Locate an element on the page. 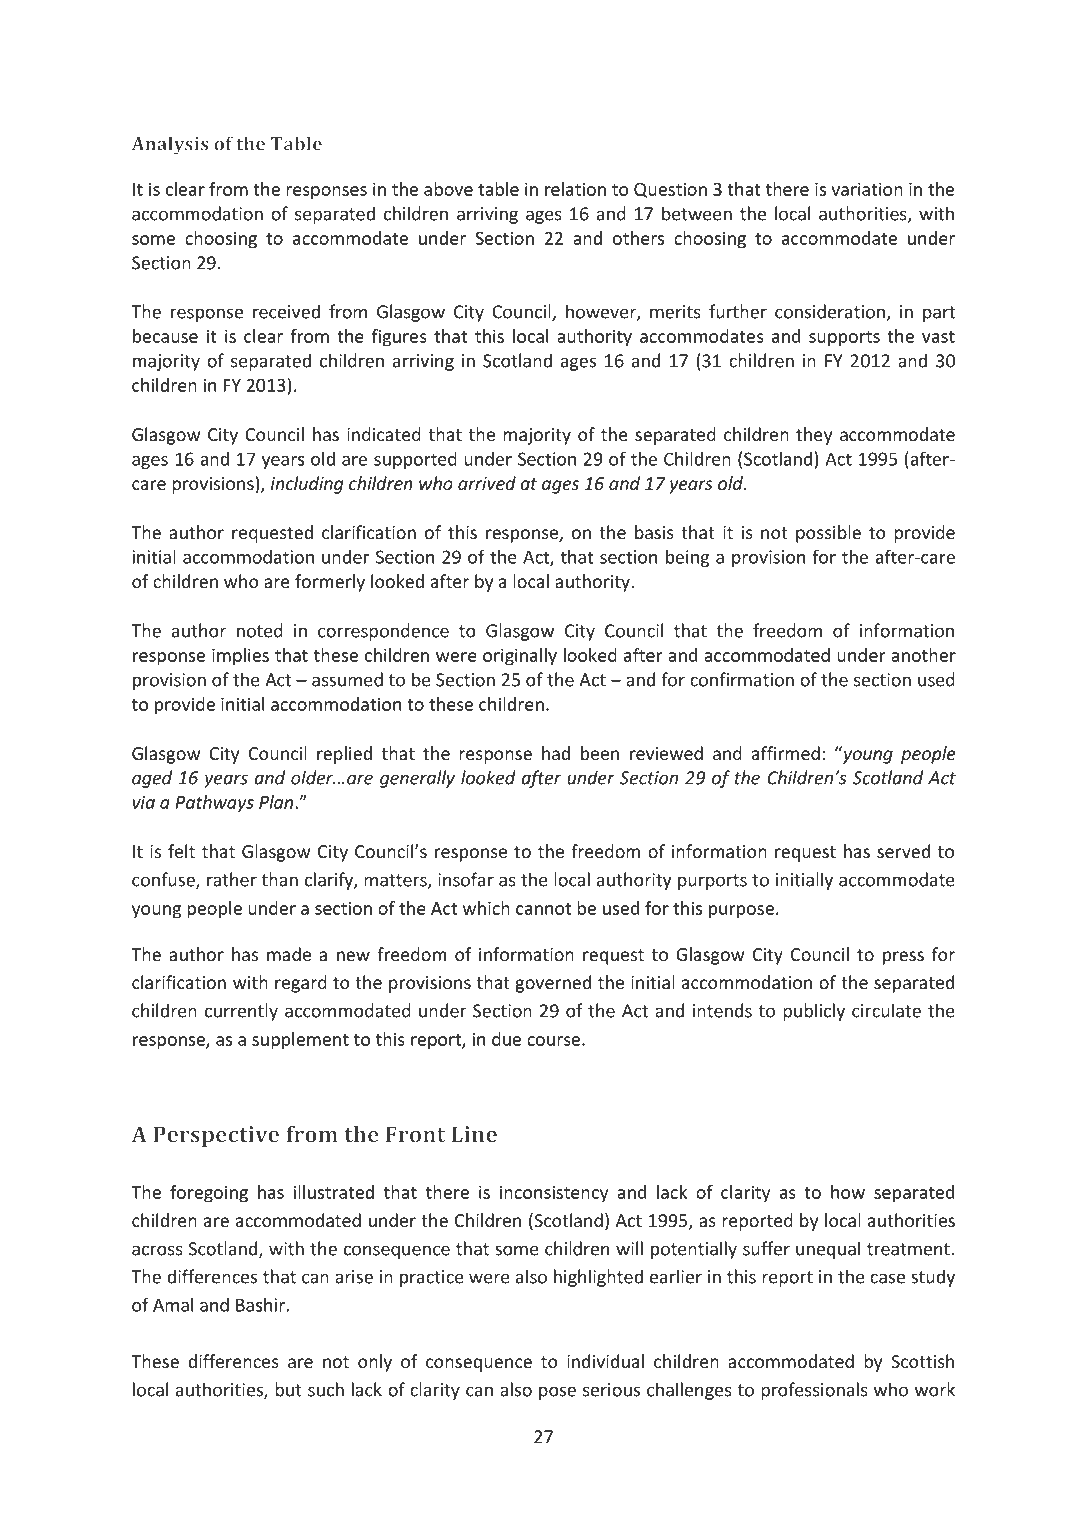 The height and width of the page is (1538, 1087). variation is located at coordinates (867, 189).
